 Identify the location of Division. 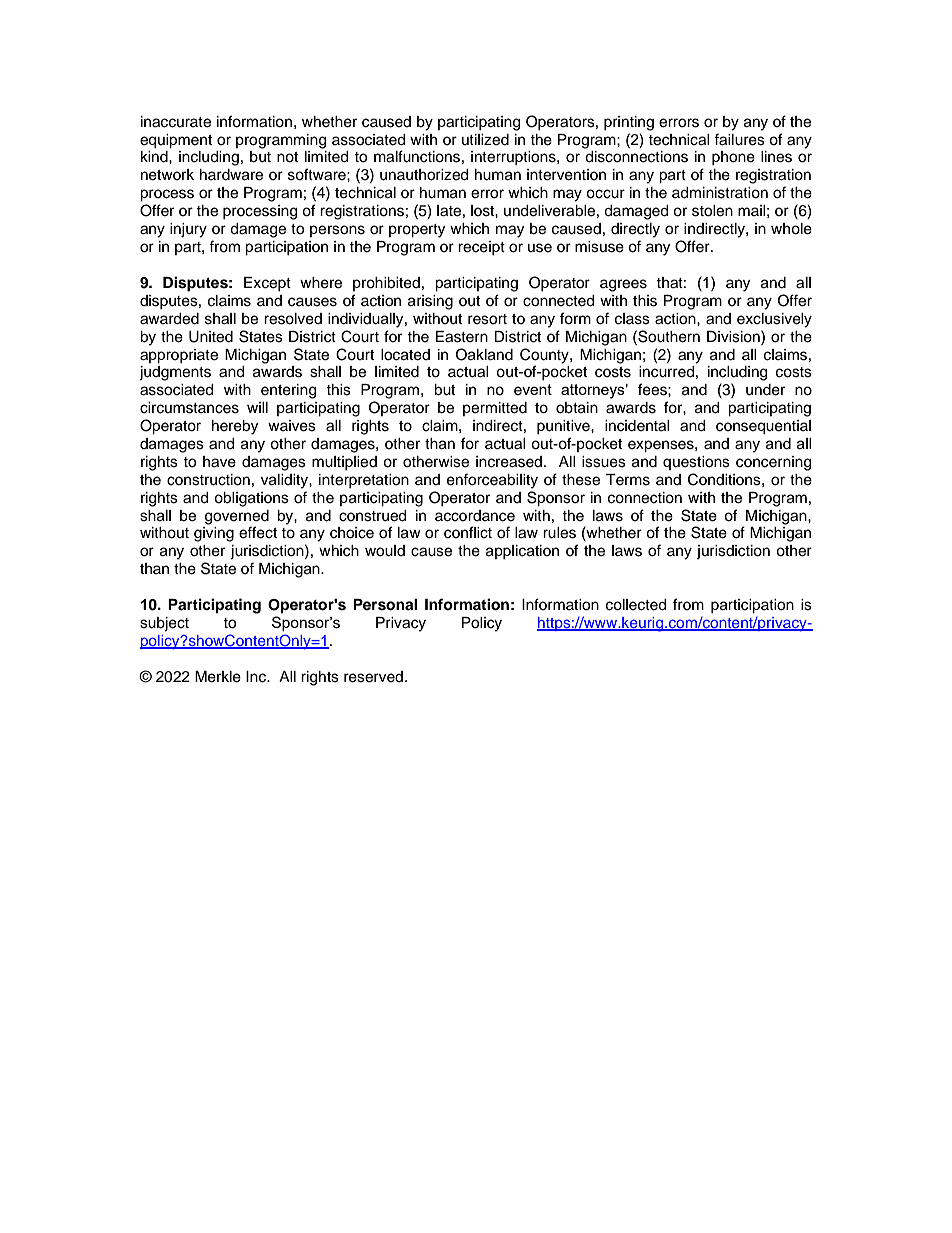
(734, 336).
